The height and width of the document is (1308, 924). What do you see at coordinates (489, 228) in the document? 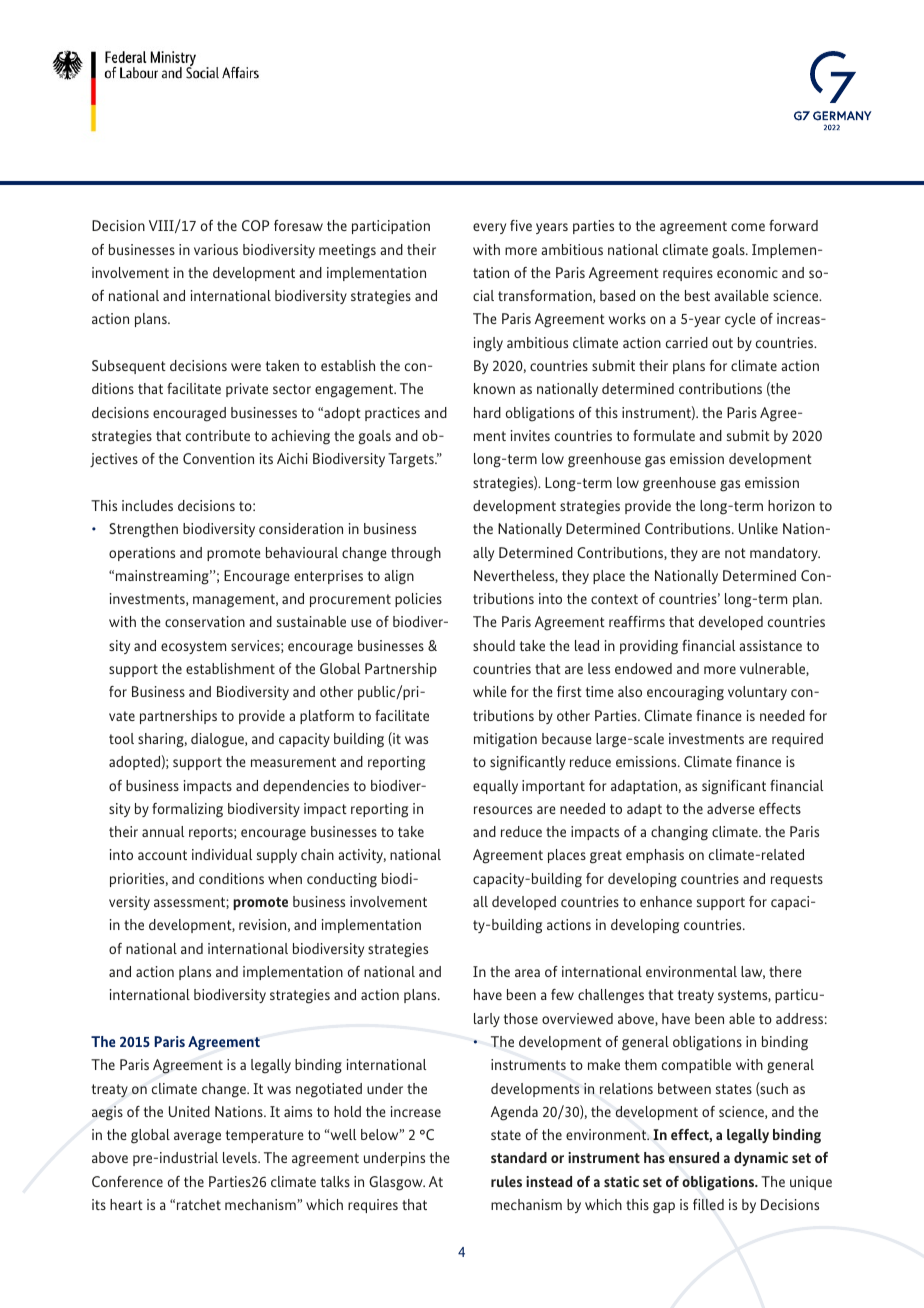
I see `every` at bounding box center [489, 228].
